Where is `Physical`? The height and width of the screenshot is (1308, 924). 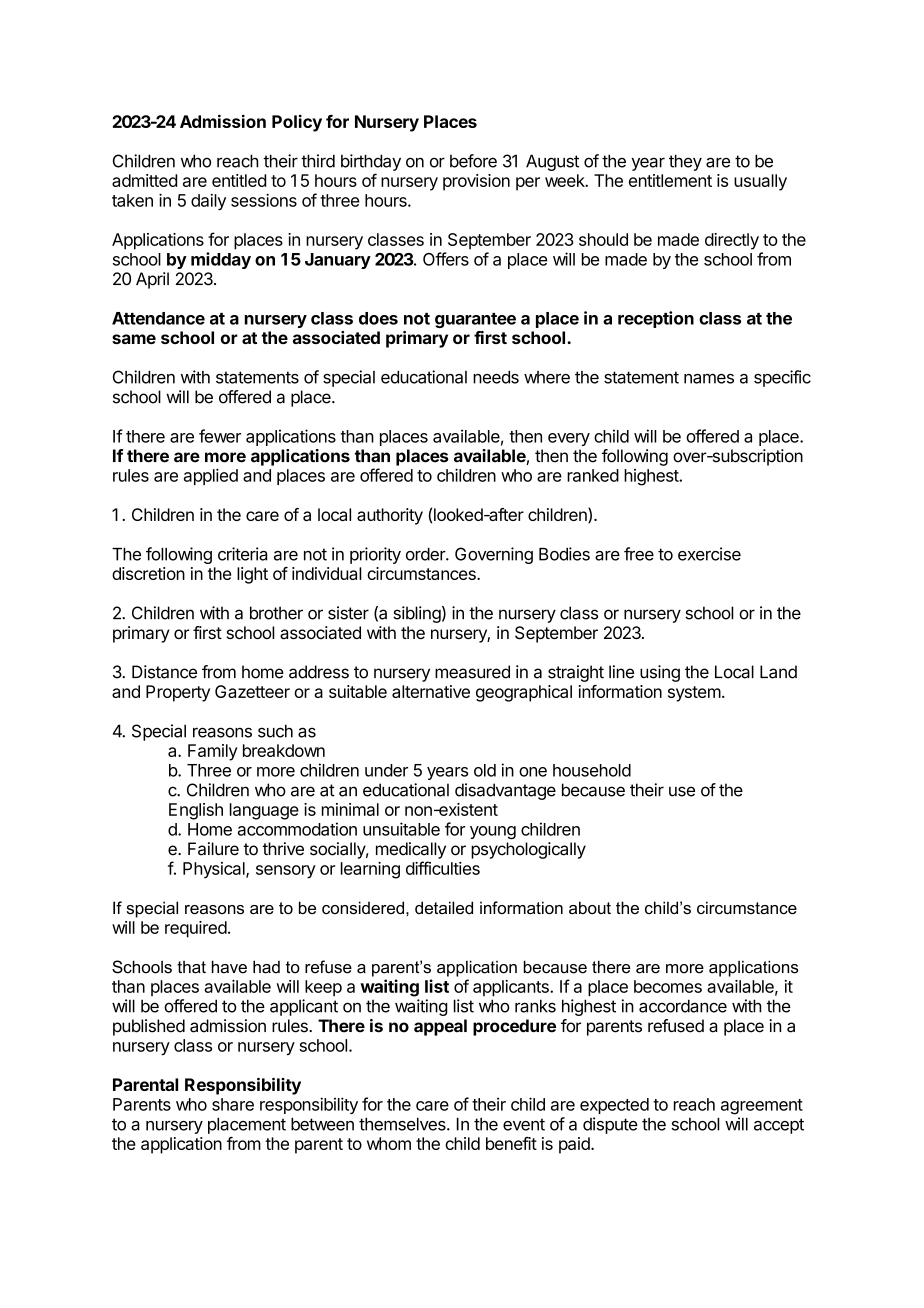
Physical is located at coordinates (215, 870).
